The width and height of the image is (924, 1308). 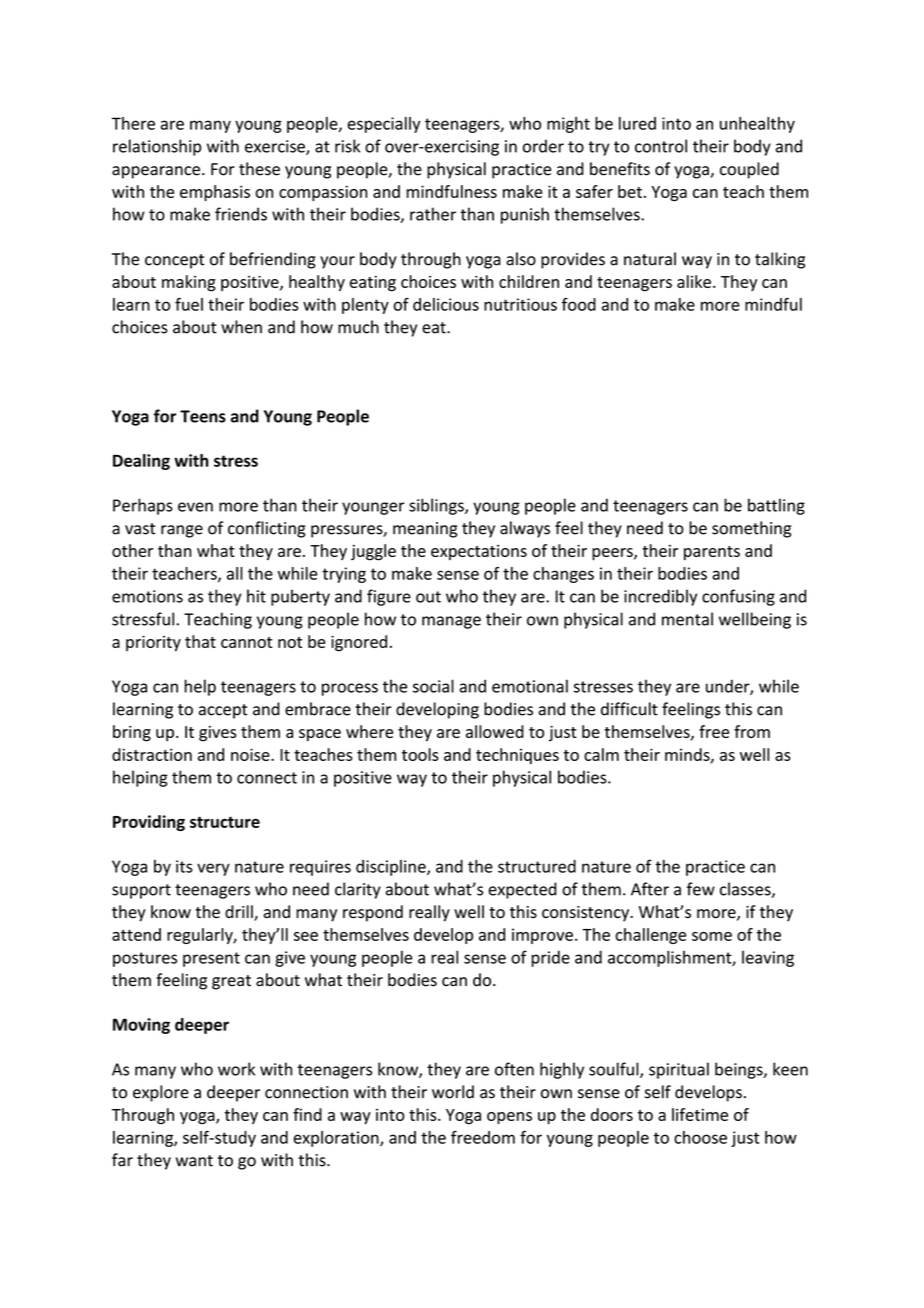 What do you see at coordinates (433, 214) in the image?
I see `rather` at bounding box center [433, 214].
